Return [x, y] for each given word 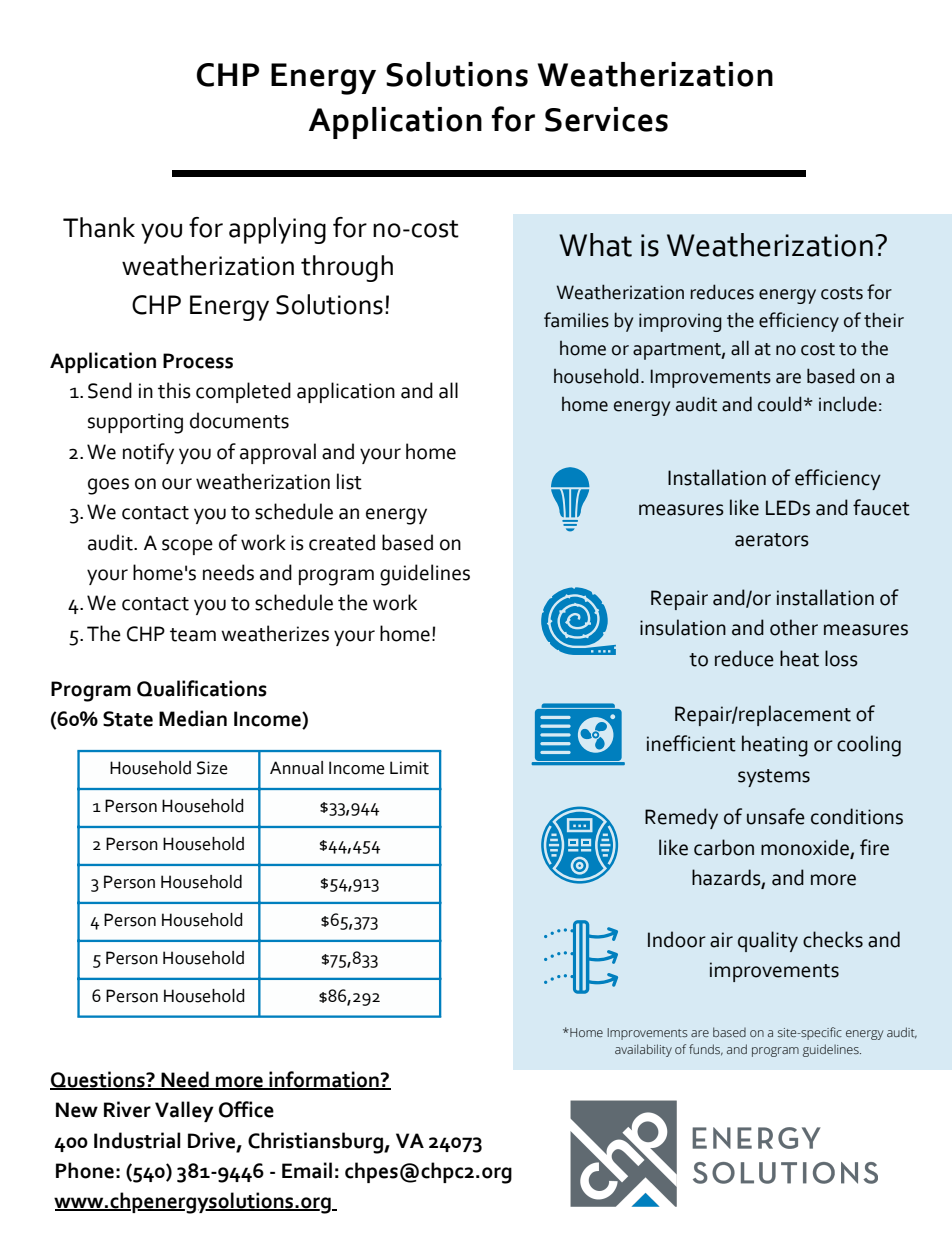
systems [774, 778]
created [342, 542]
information [324, 1080]
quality [768, 941]
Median [193, 718]
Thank [99, 227]
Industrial [137, 1140]
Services [606, 119]
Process [198, 361]
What [595, 245]
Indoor [677, 939]
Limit [409, 768]
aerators [772, 540]
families [576, 320]
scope [187, 547]
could [780, 404]
